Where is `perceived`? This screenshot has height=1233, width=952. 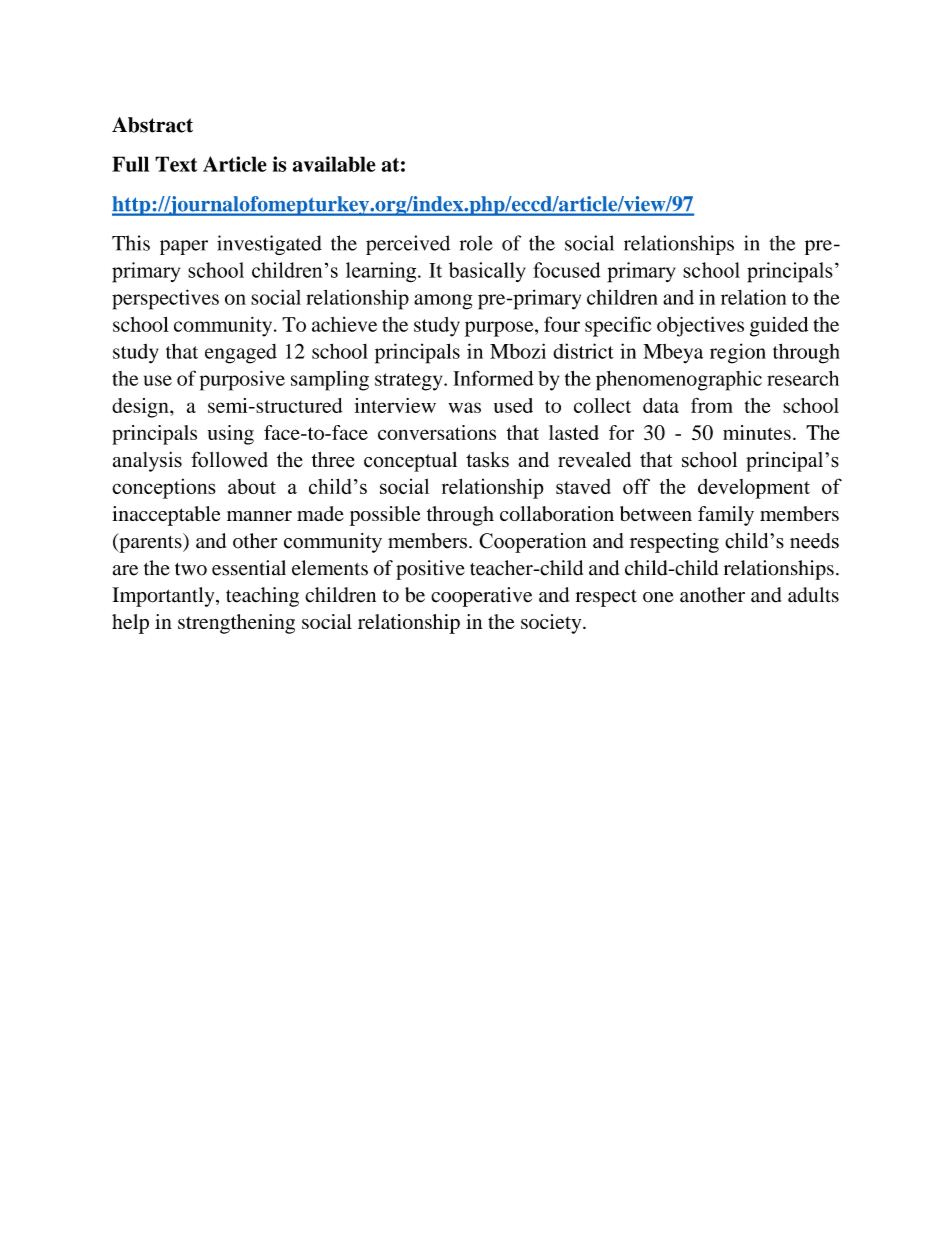
perceived is located at coordinates (408, 245).
